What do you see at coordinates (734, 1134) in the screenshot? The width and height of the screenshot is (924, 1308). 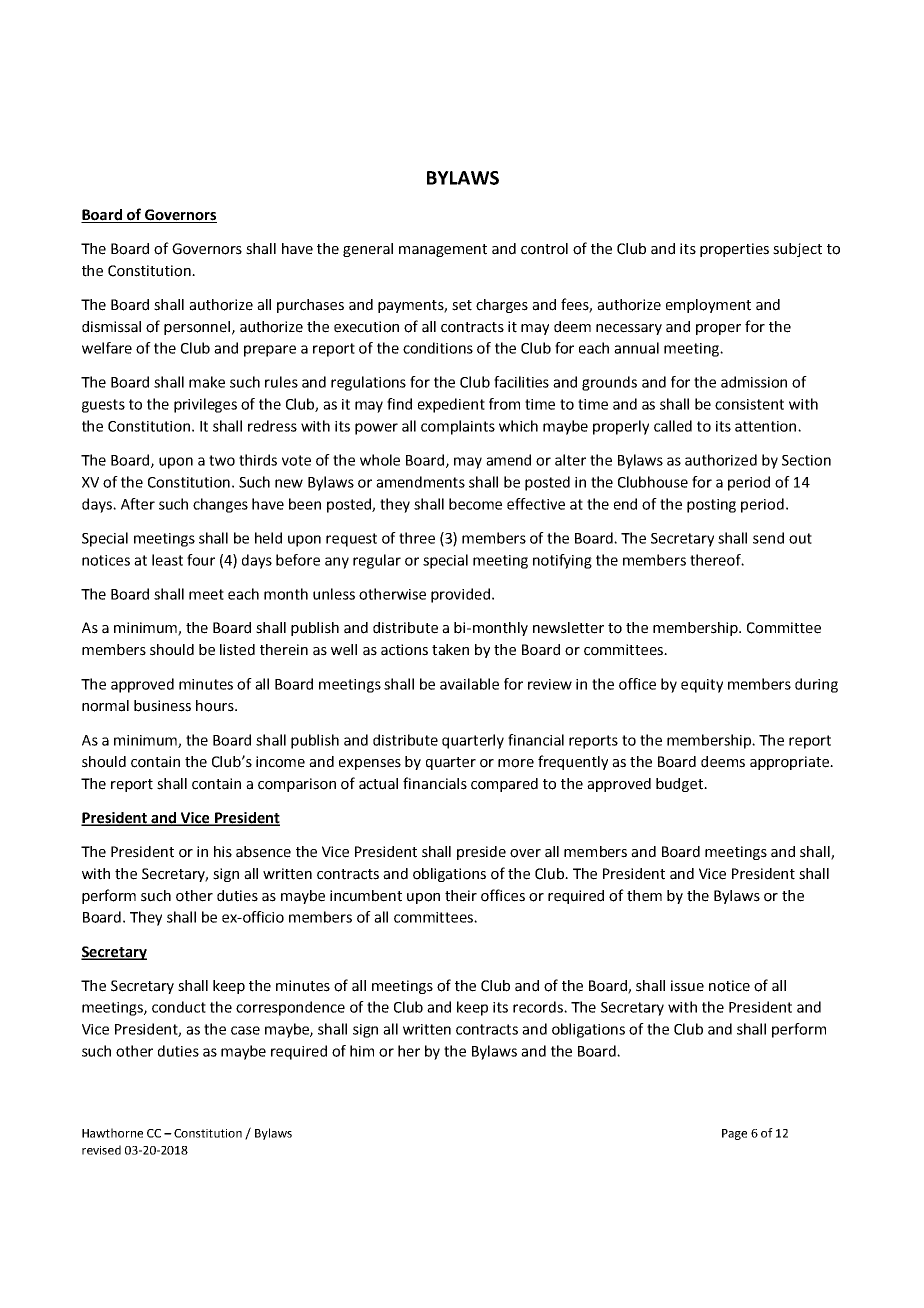 I see `Page` at bounding box center [734, 1134].
